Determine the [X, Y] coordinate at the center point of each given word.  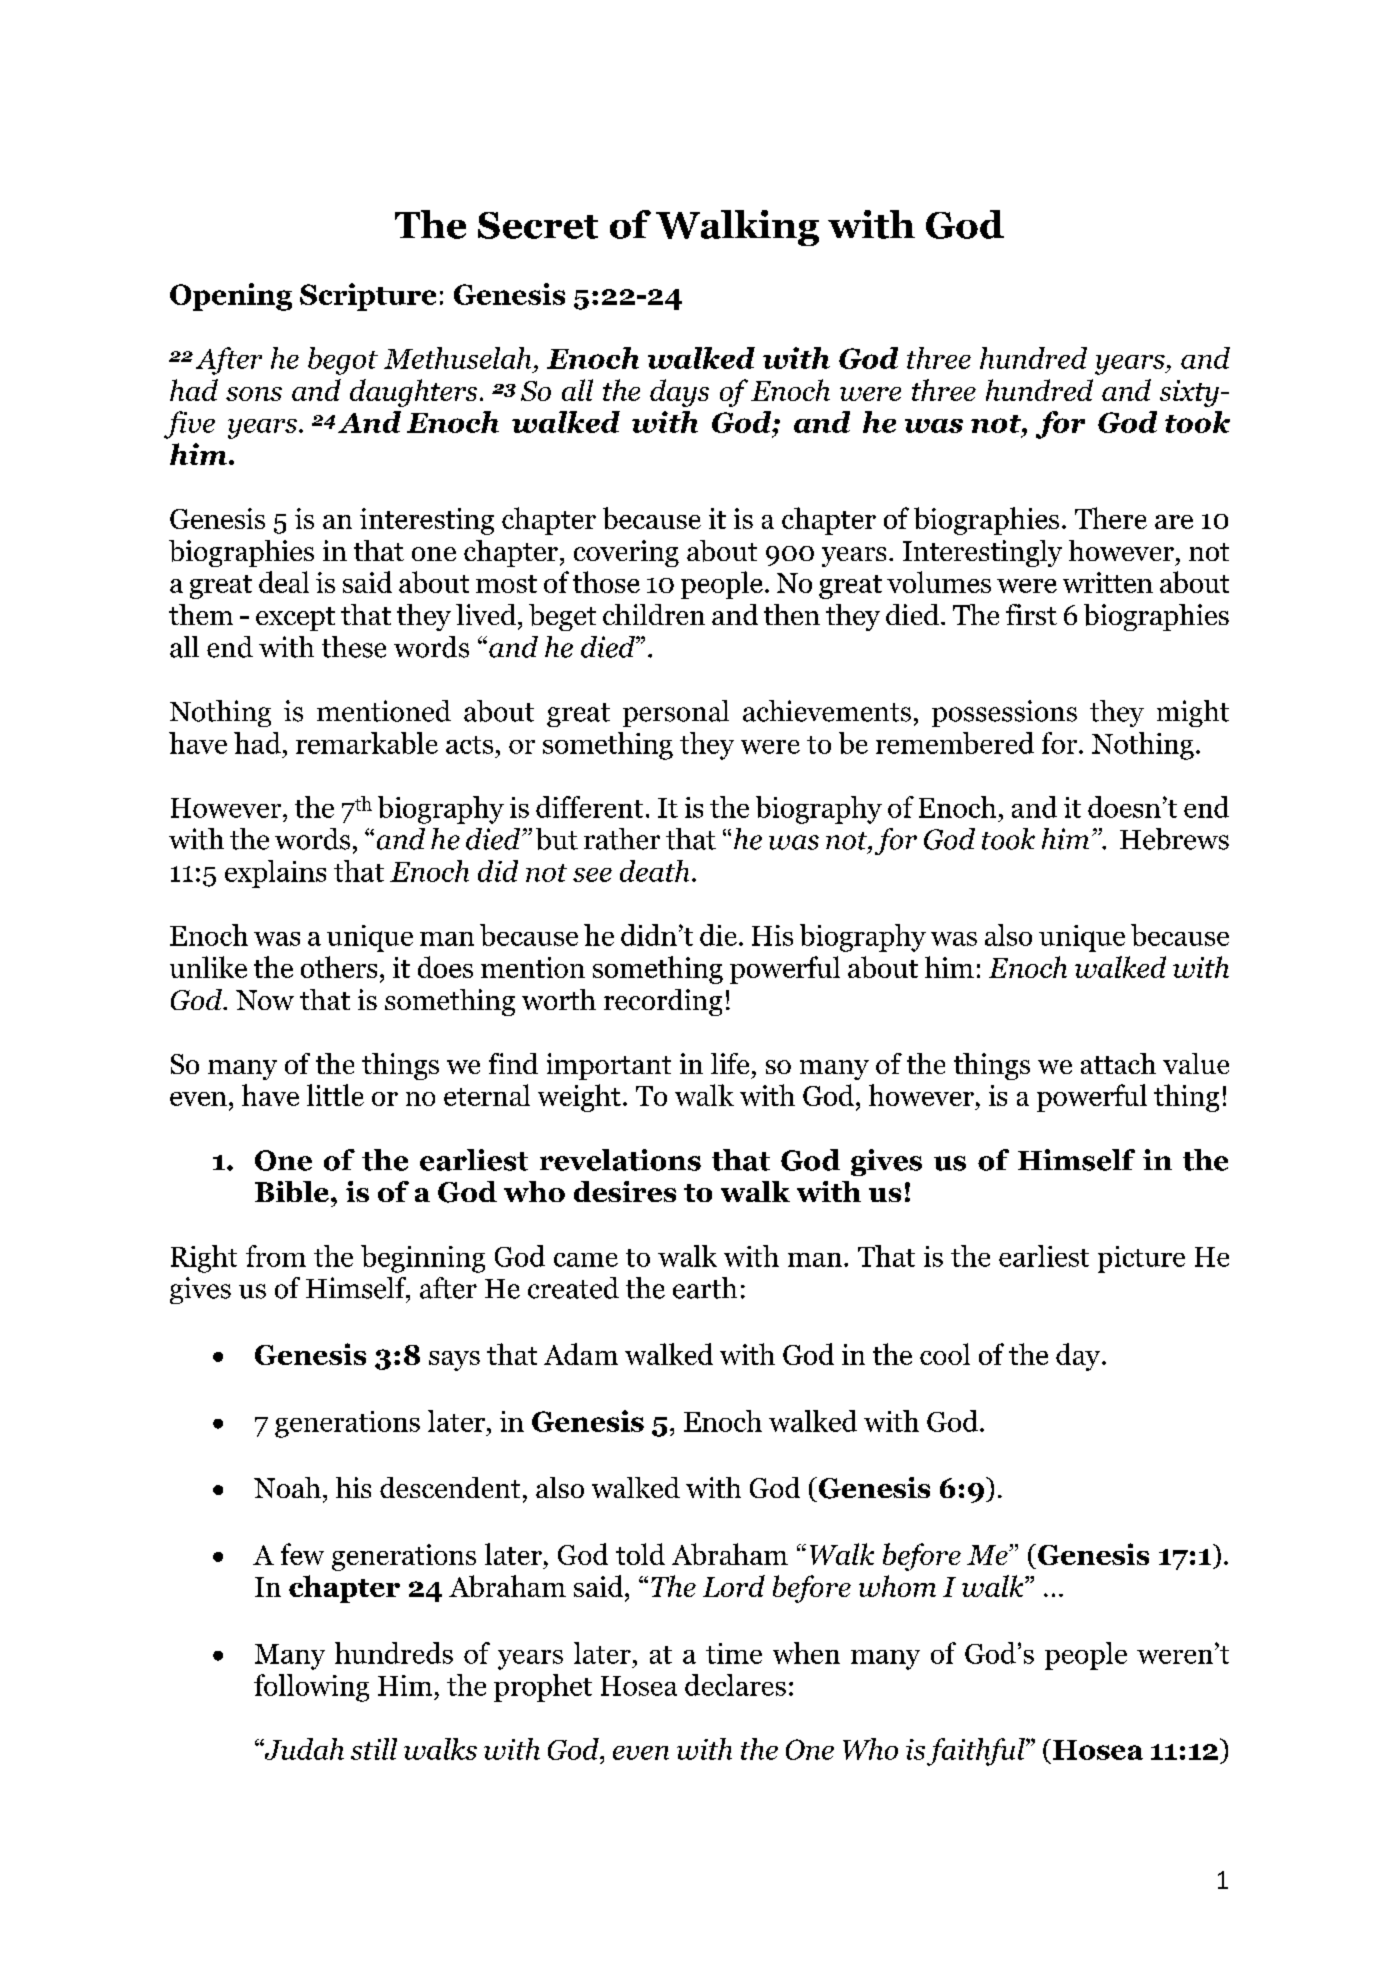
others [339, 967]
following [311, 1688]
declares [735, 1685]
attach [1118, 1063]
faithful [977, 1752]
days [679, 393]
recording [663, 1002]
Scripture [368, 297]
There [1111, 518]
